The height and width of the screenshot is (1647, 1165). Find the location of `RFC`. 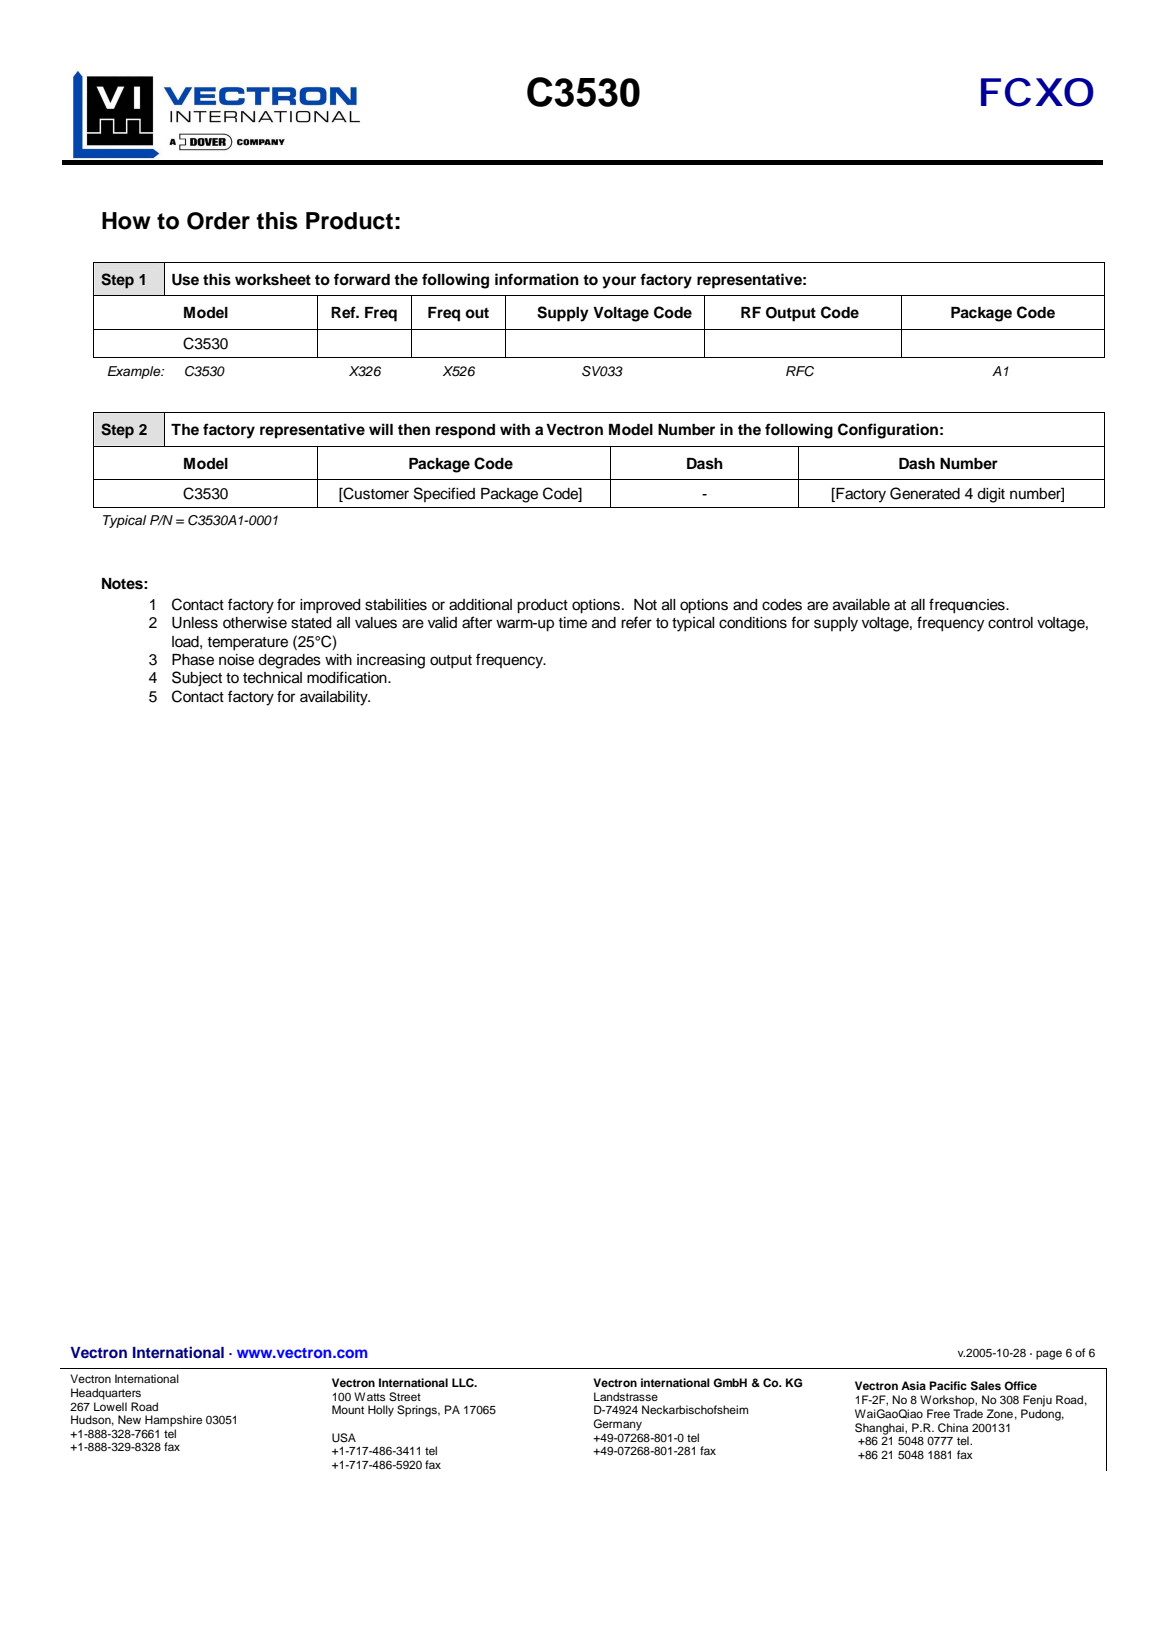

RFC is located at coordinates (800, 371).
